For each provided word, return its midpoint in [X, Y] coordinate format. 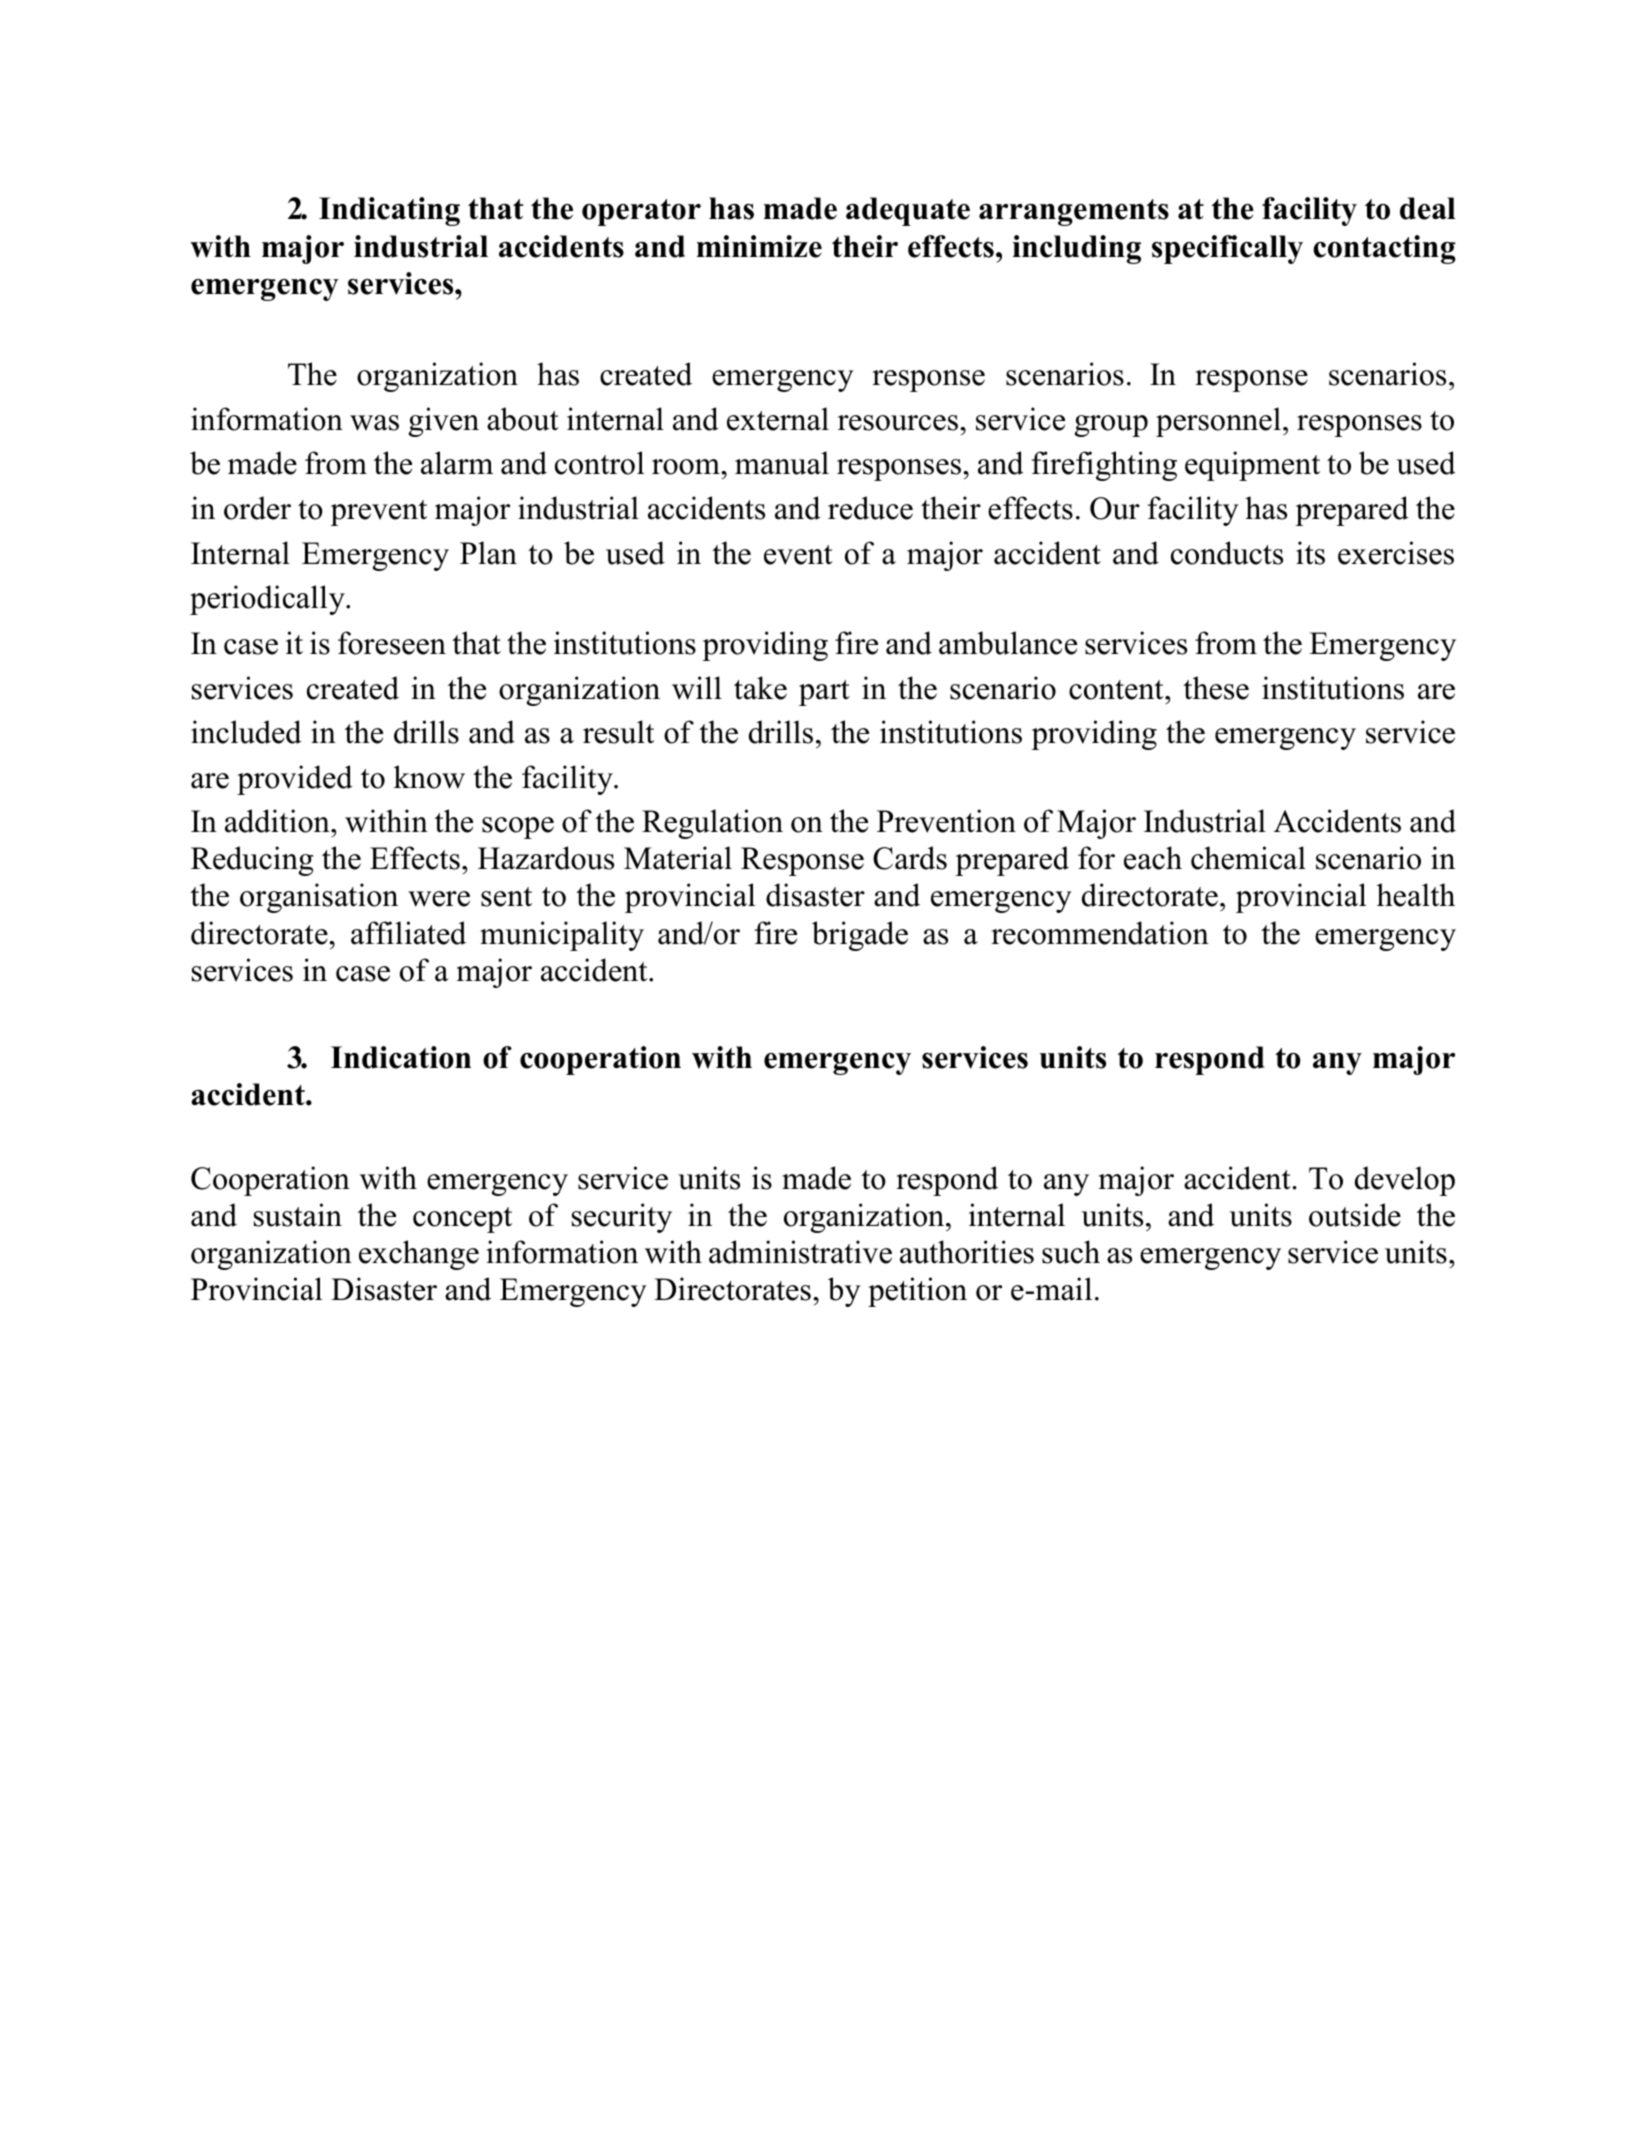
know [429, 777]
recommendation [1100, 933]
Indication [401, 1057]
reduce [870, 508]
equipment [1252, 466]
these [1216, 688]
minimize [759, 246]
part [824, 693]
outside [1355, 1215]
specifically [1227, 249]
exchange [419, 1255]
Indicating [389, 211]
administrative [800, 1252]
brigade [860, 936]
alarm [457, 463]
